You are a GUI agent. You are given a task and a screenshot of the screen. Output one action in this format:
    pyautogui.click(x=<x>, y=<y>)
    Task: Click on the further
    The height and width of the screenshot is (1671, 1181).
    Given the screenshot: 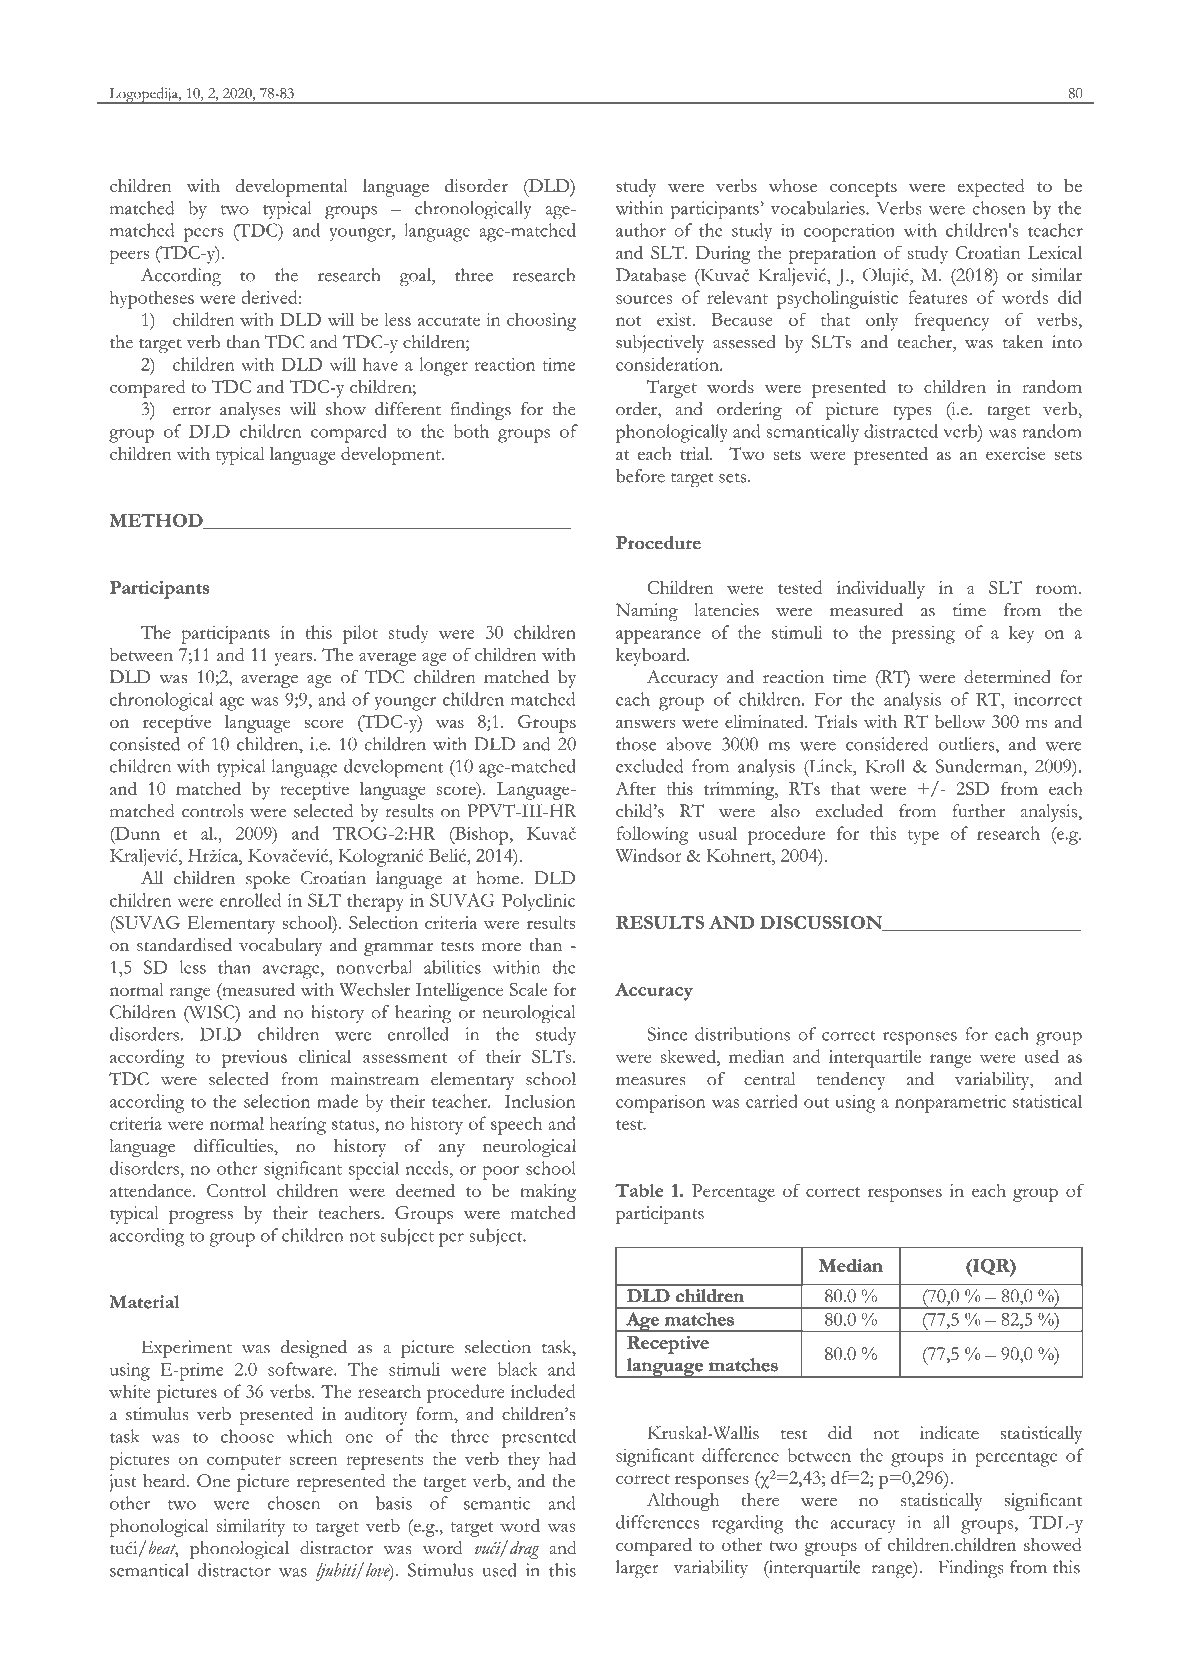 What is the action you would take?
    pyautogui.click(x=978, y=811)
